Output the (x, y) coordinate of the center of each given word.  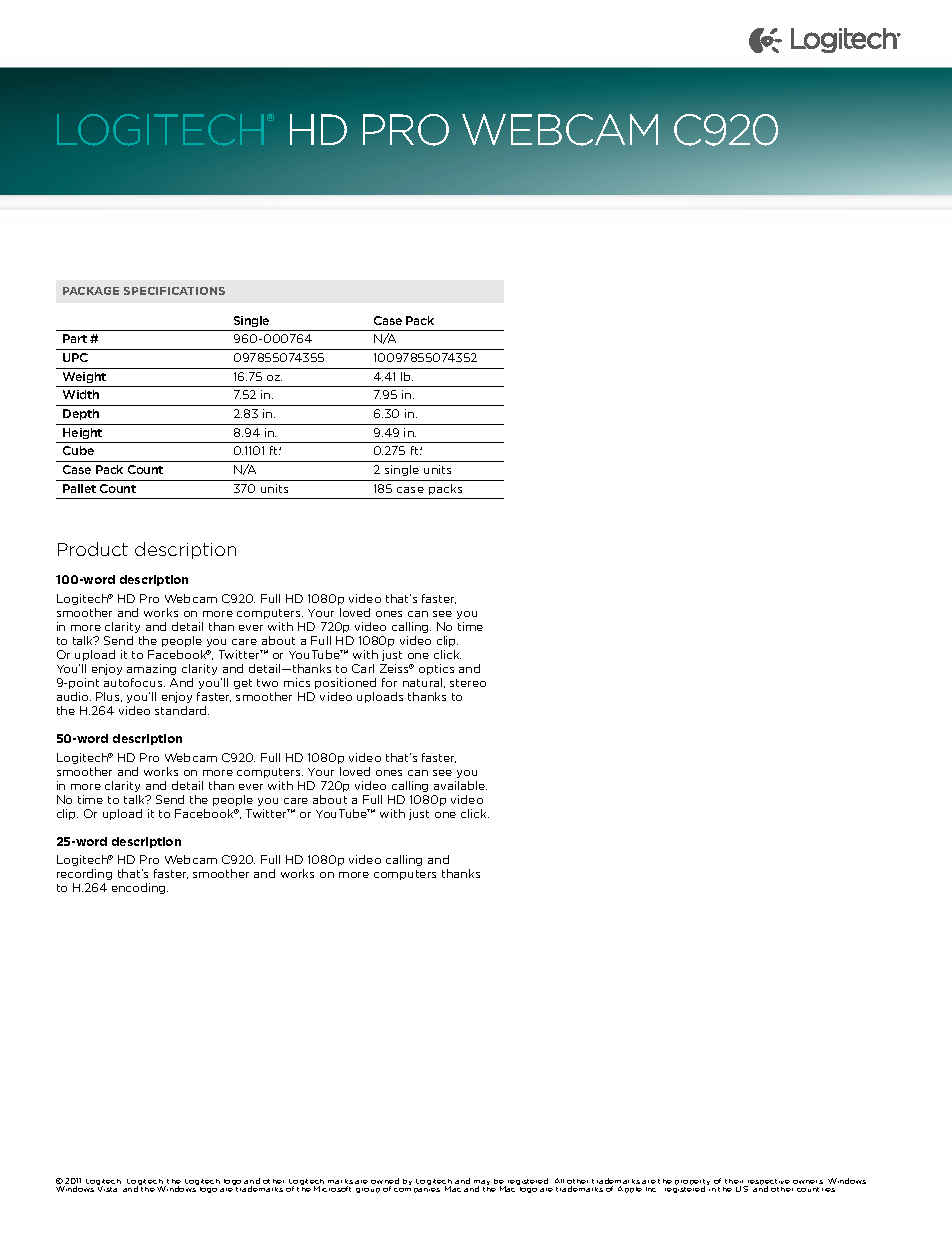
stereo (468, 683)
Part (75, 338)
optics (436, 669)
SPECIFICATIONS (174, 291)
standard (182, 710)
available (460, 785)
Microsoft (332, 1189)
